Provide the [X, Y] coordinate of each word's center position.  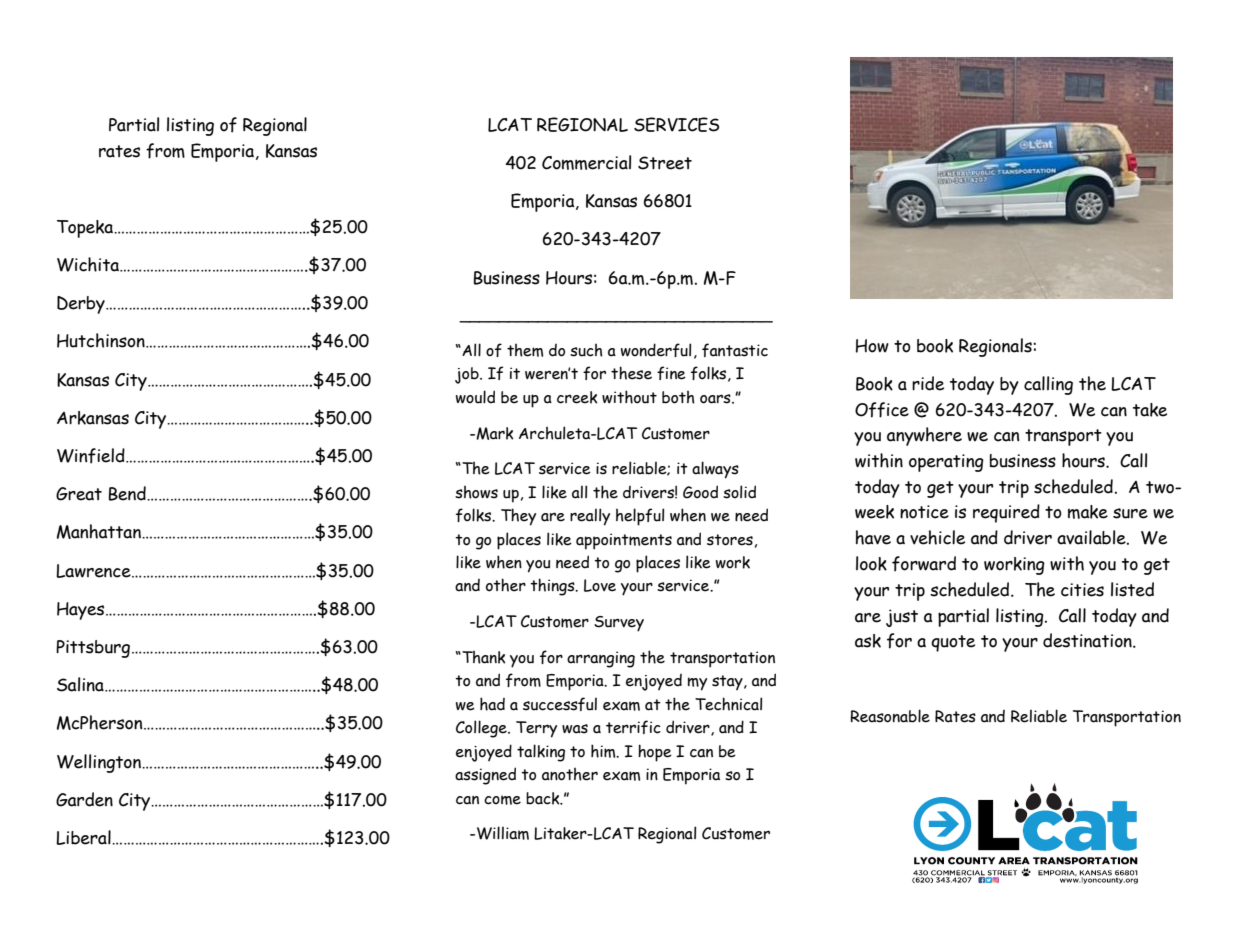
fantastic [735, 350]
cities [1082, 590]
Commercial [586, 162]
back [544, 798]
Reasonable [890, 716]
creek [577, 397]
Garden [84, 799]
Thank [482, 657]
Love [600, 585]
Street [665, 163]
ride [928, 383]
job [468, 375]
